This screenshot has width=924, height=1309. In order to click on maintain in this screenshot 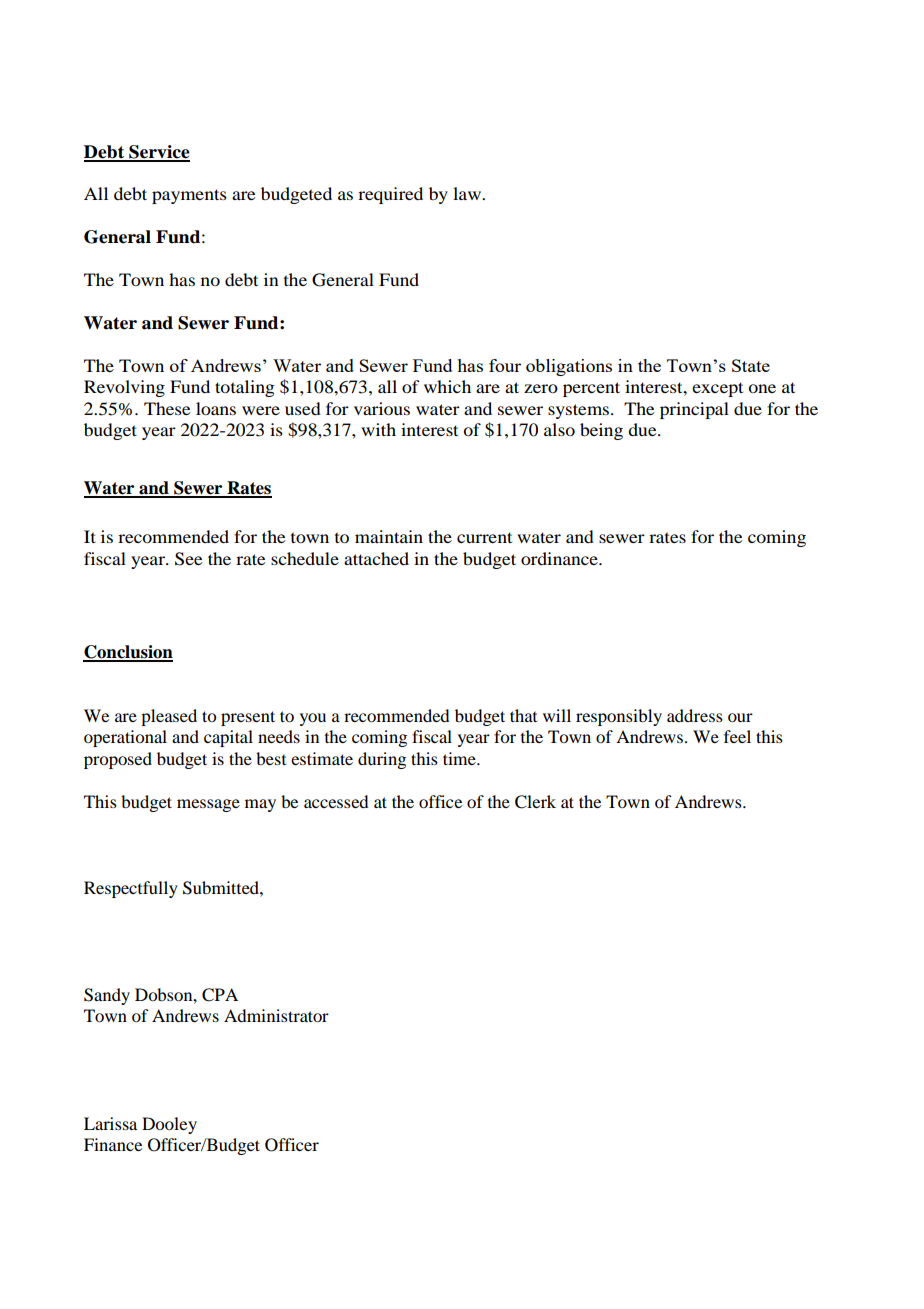, I will do `click(389, 536)`.
